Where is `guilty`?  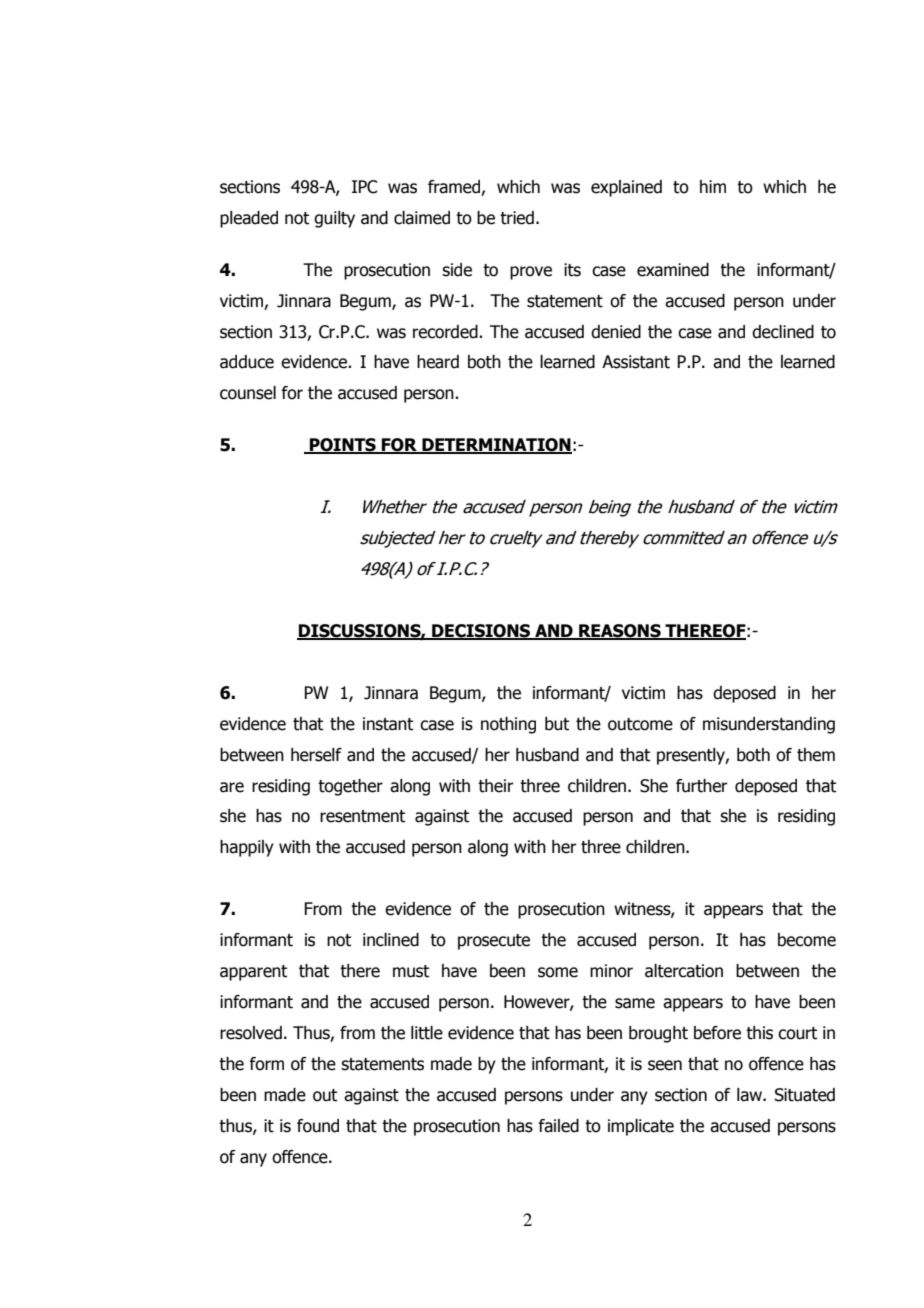
guilty is located at coordinates (334, 219).
